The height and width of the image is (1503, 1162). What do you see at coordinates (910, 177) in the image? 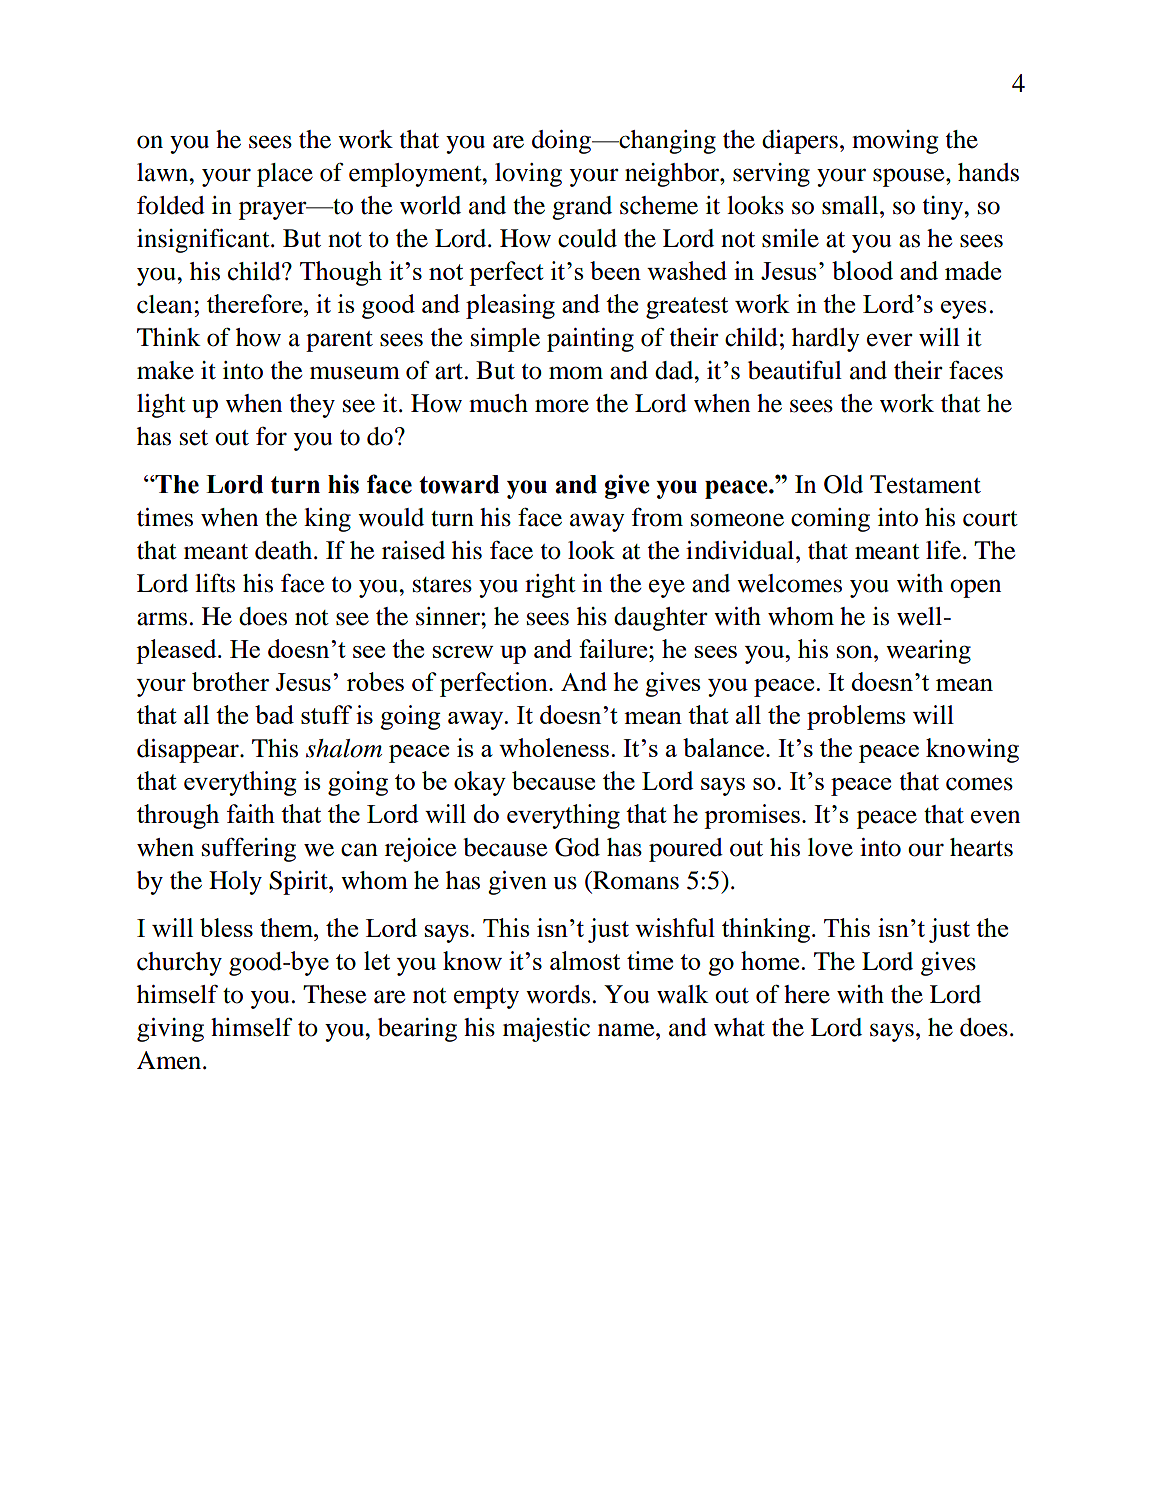
I see `spouse` at bounding box center [910, 177].
